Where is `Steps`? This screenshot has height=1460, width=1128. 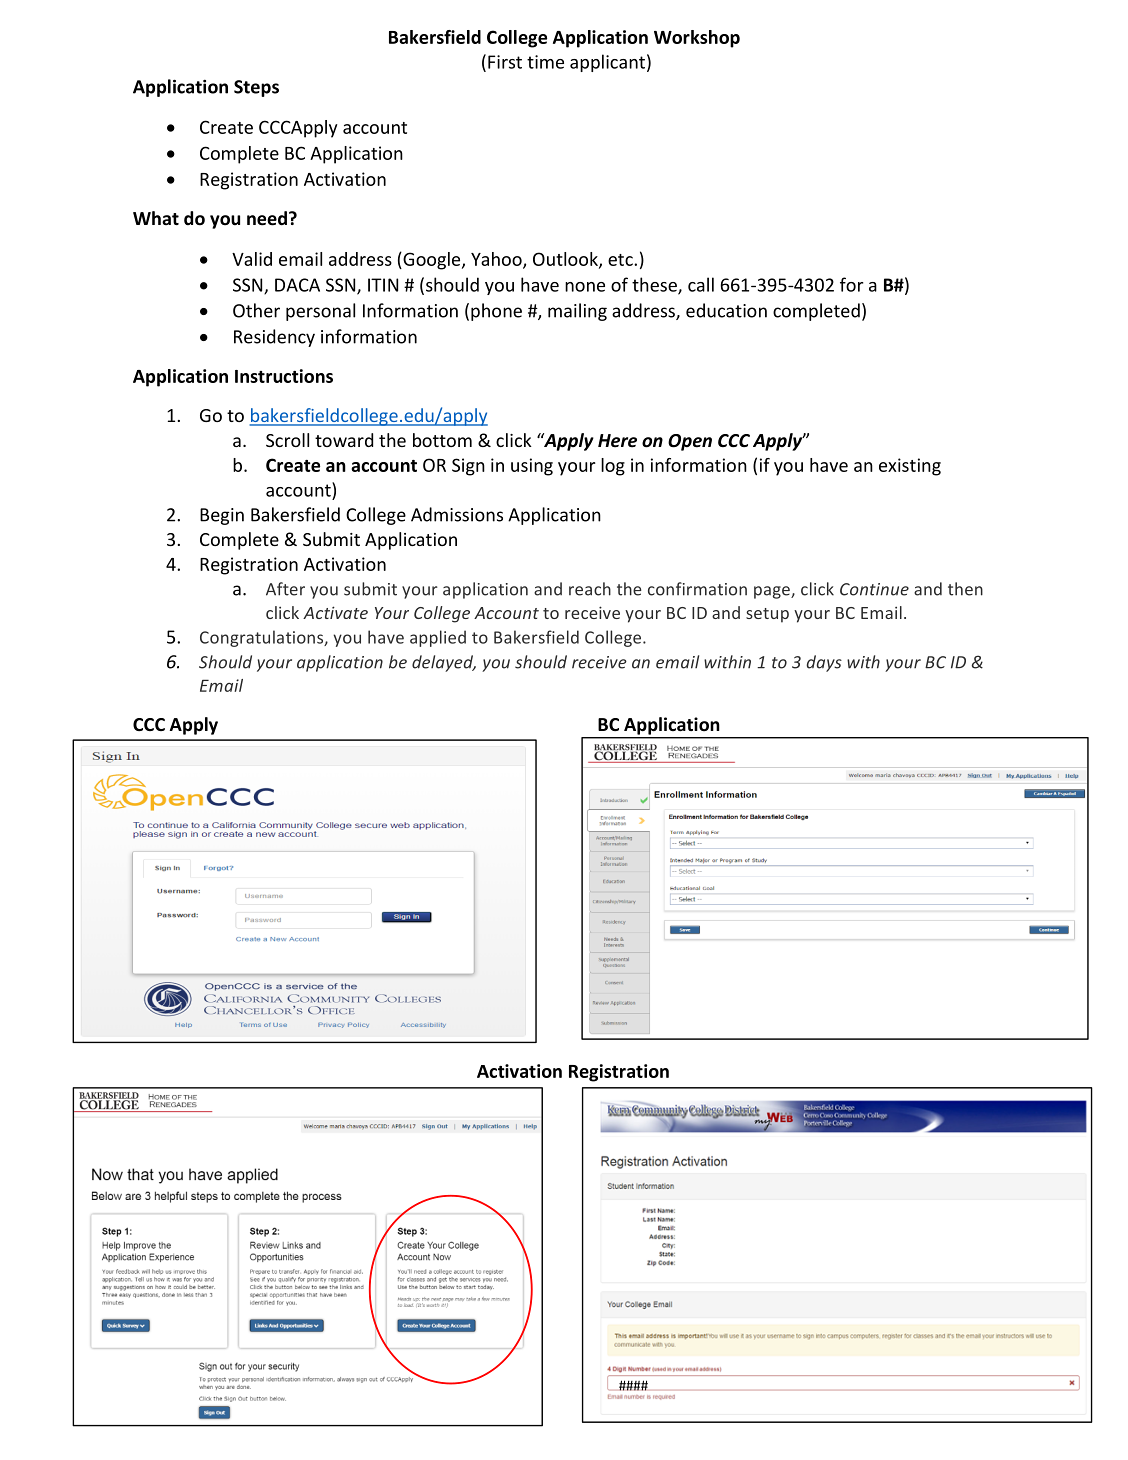
Steps is located at coordinates (256, 88).
